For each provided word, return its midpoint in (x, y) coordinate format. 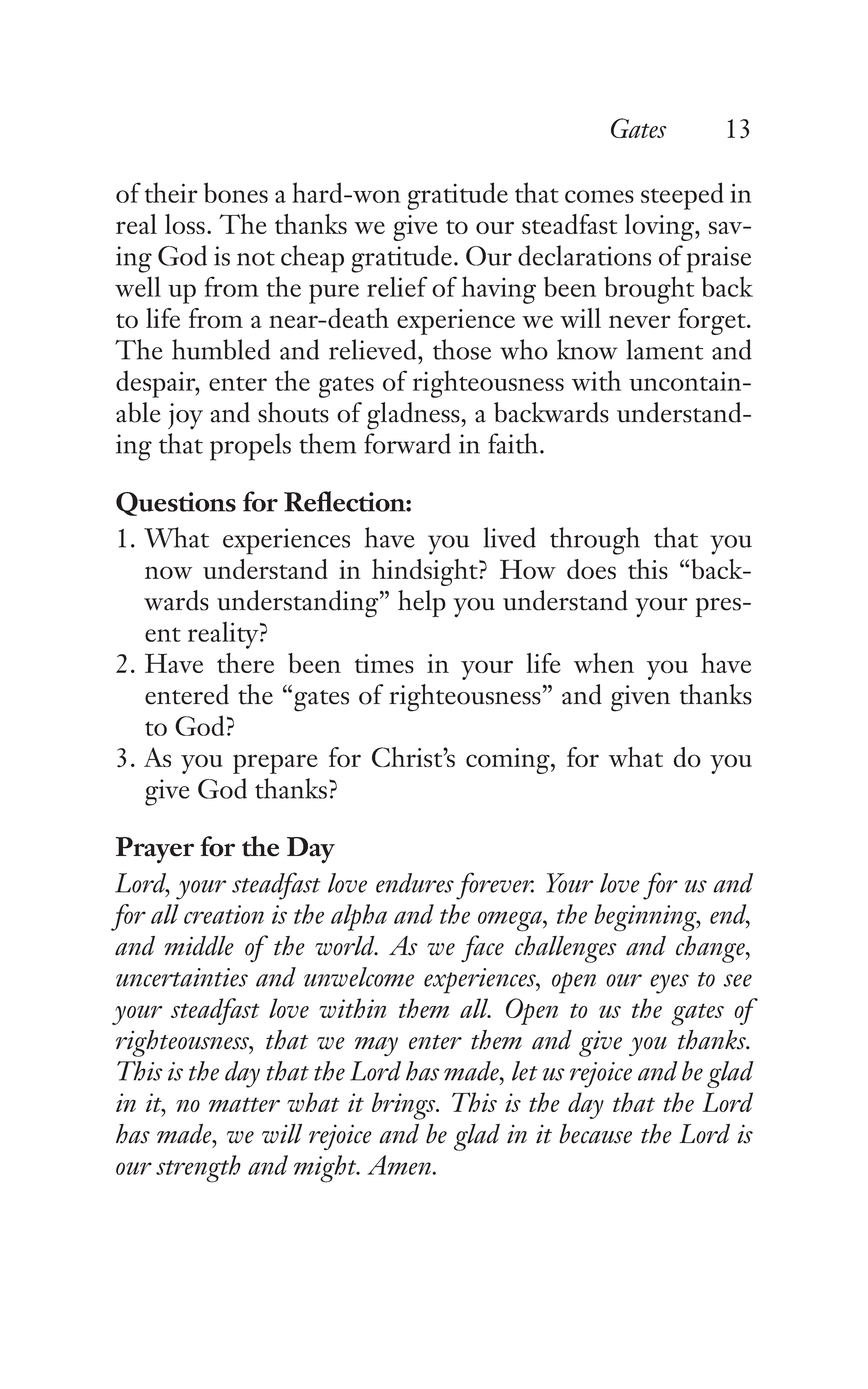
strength (198, 1169)
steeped (682, 196)
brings (405, 1106)
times (384, 663)
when (604, 663)
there (245, 663)
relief (397, 286)
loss (185, 224)
